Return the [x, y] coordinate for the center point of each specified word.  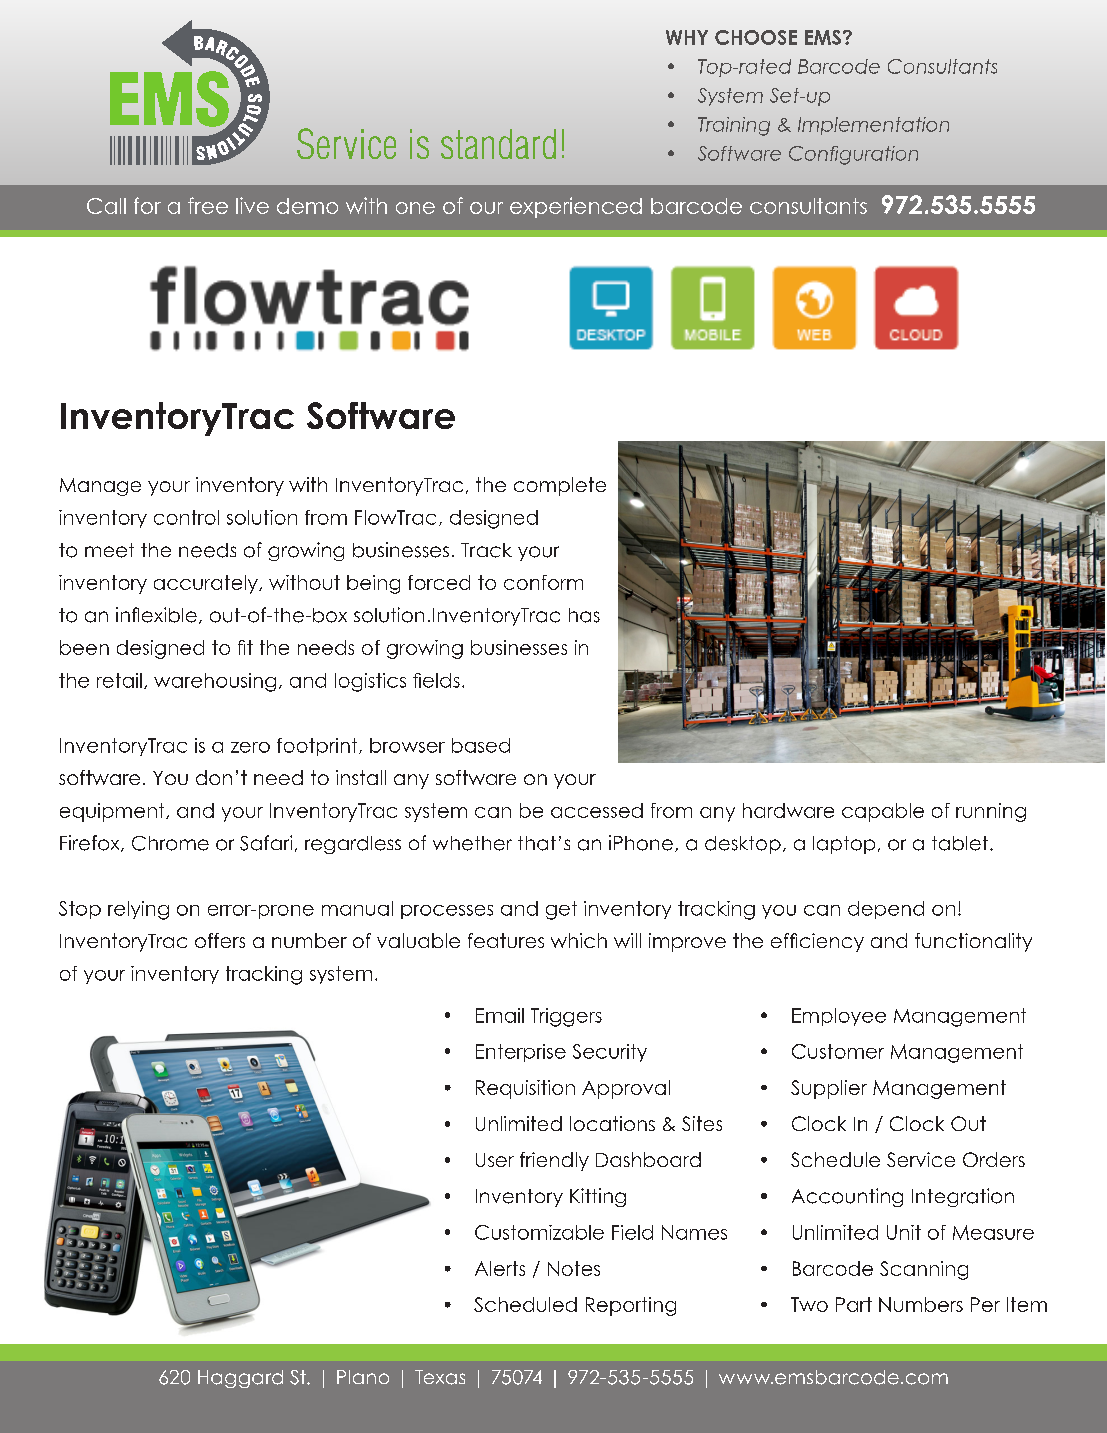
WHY [687, 37]
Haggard [240, 1379]
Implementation [873, 126]
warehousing [215, 682]
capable [883, 812]
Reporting [631, 1306]
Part [854, 1304]
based [481, 745]
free [208, 205]
